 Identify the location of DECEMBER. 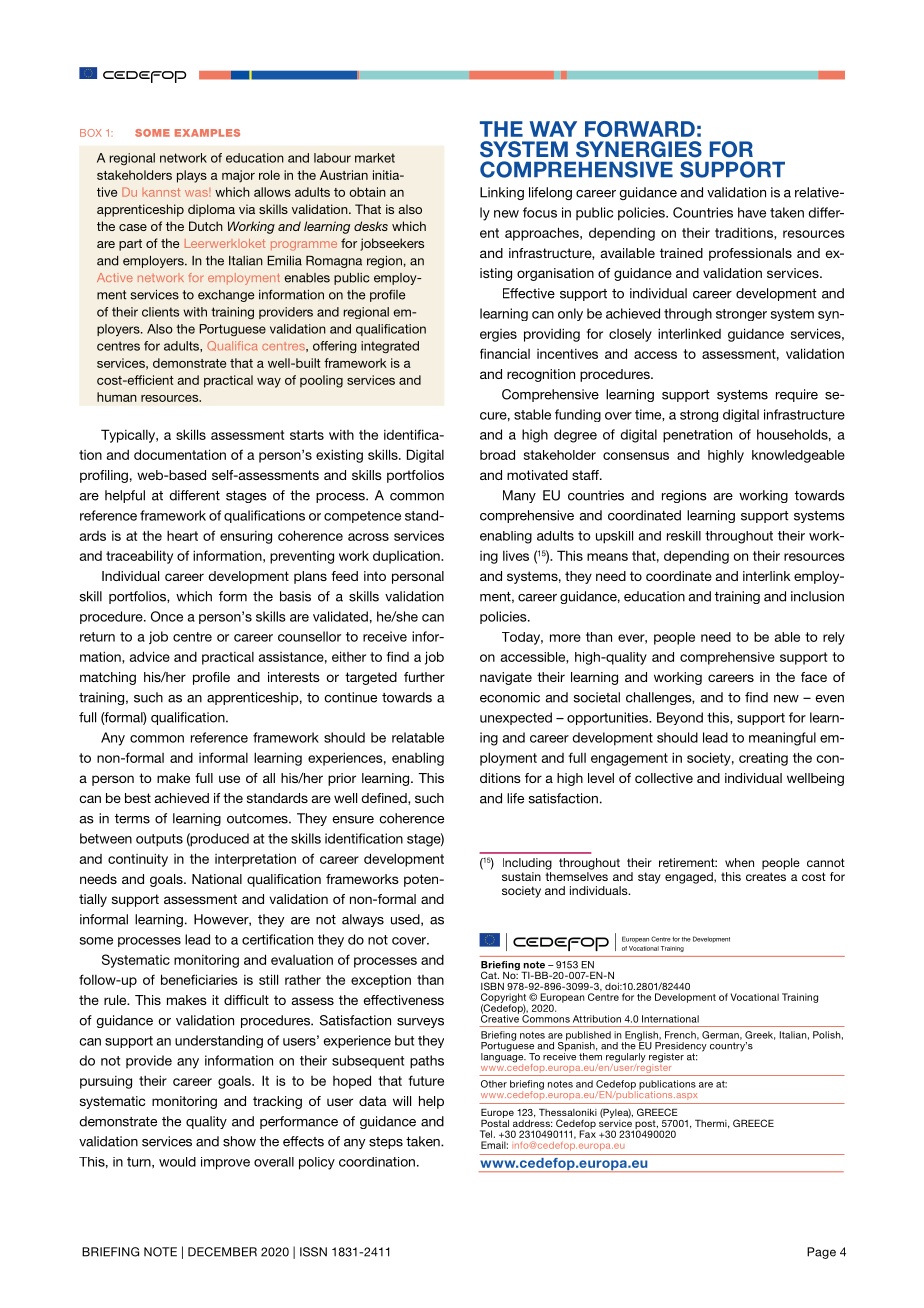
(222, 1252).
